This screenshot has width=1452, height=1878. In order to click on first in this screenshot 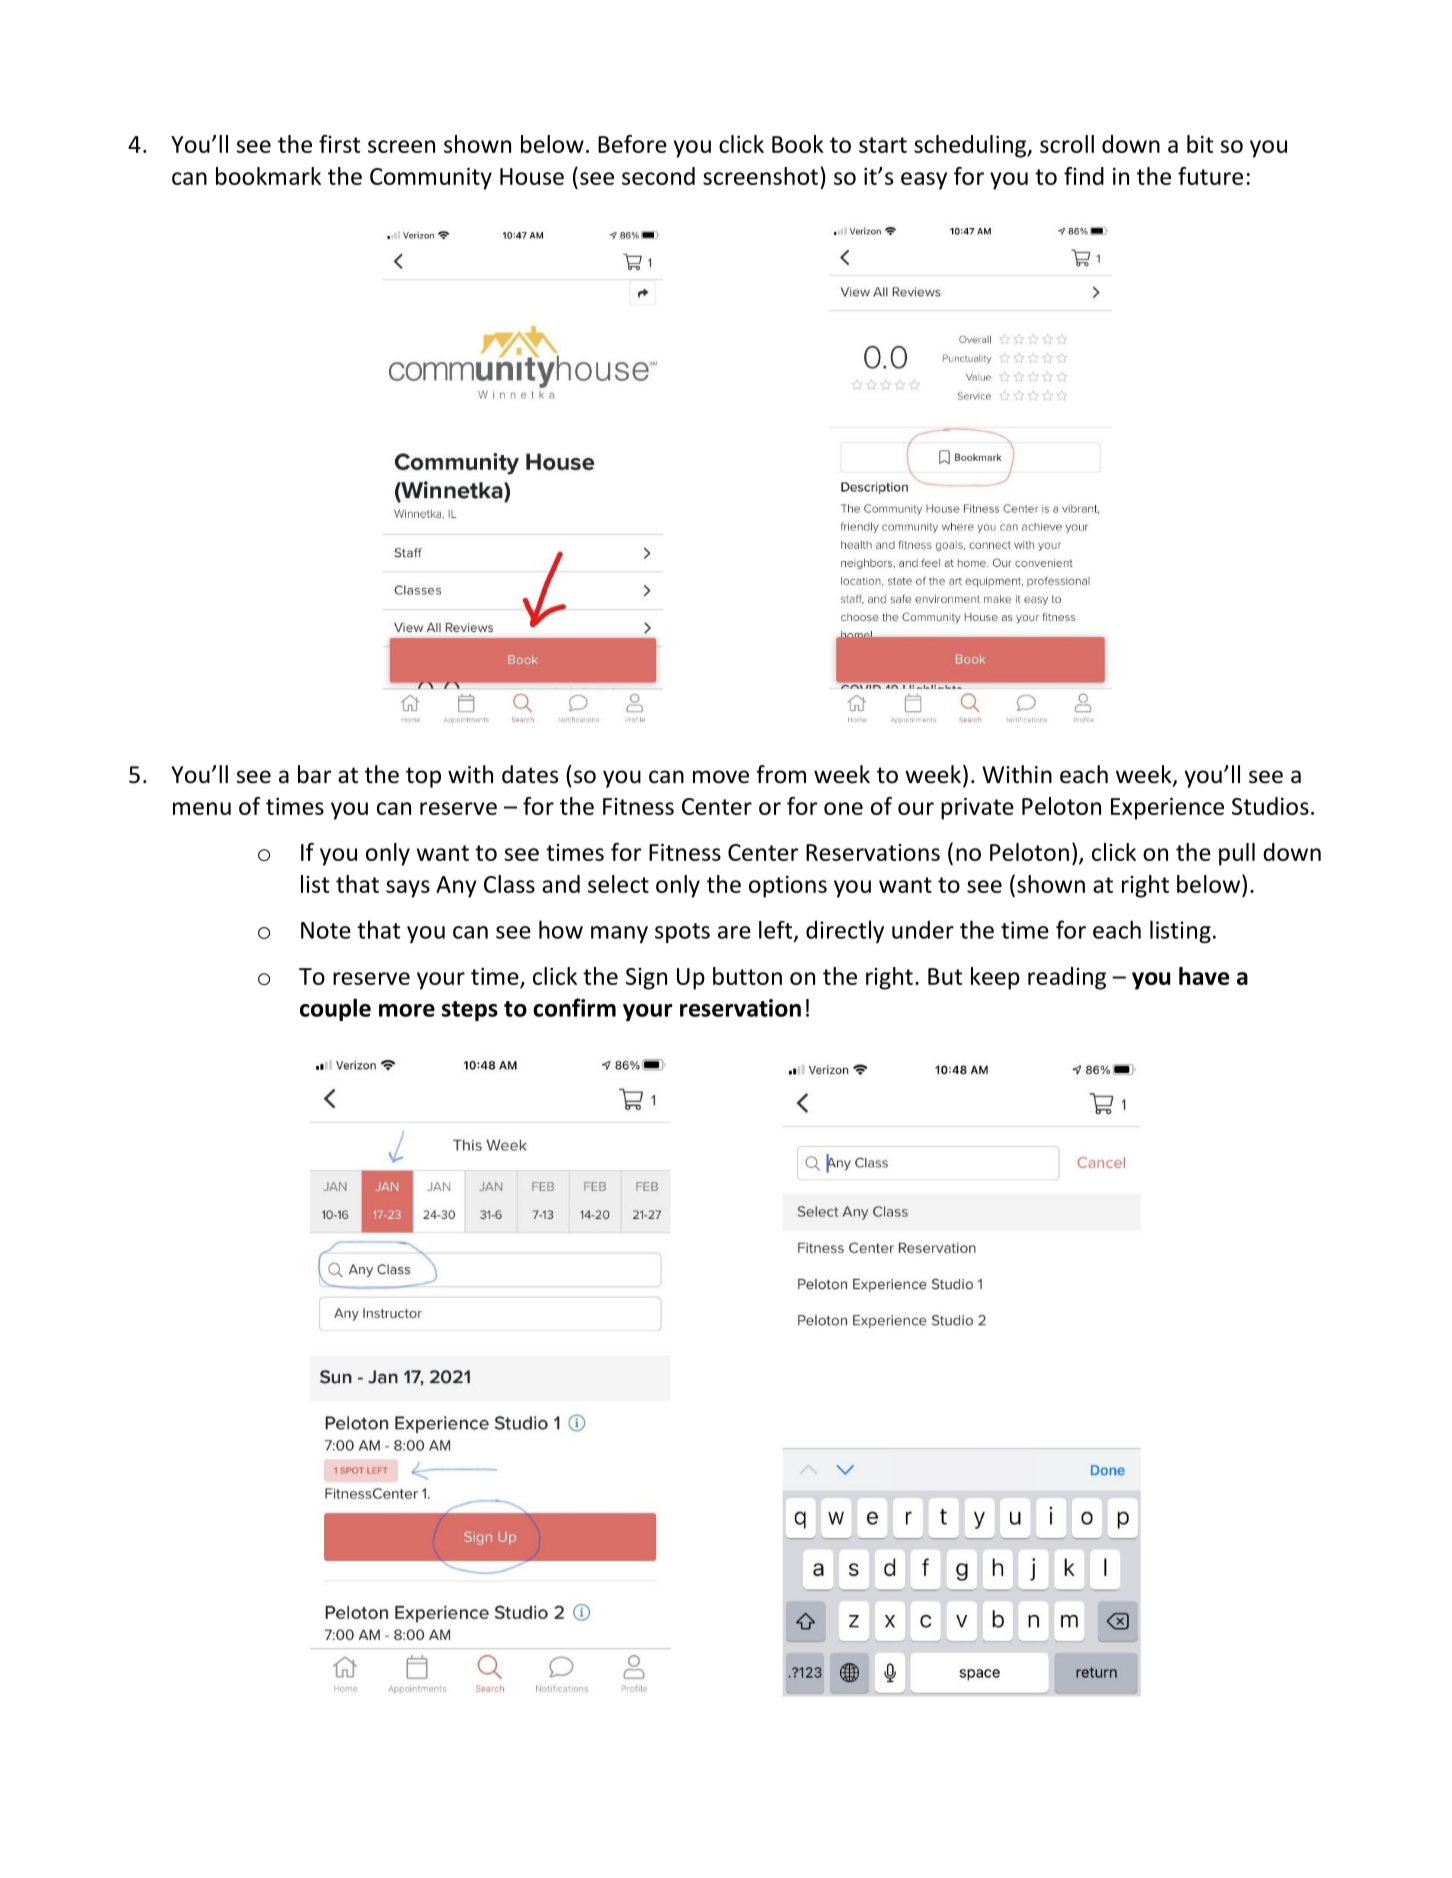, I will do `click(339, 144)`.
